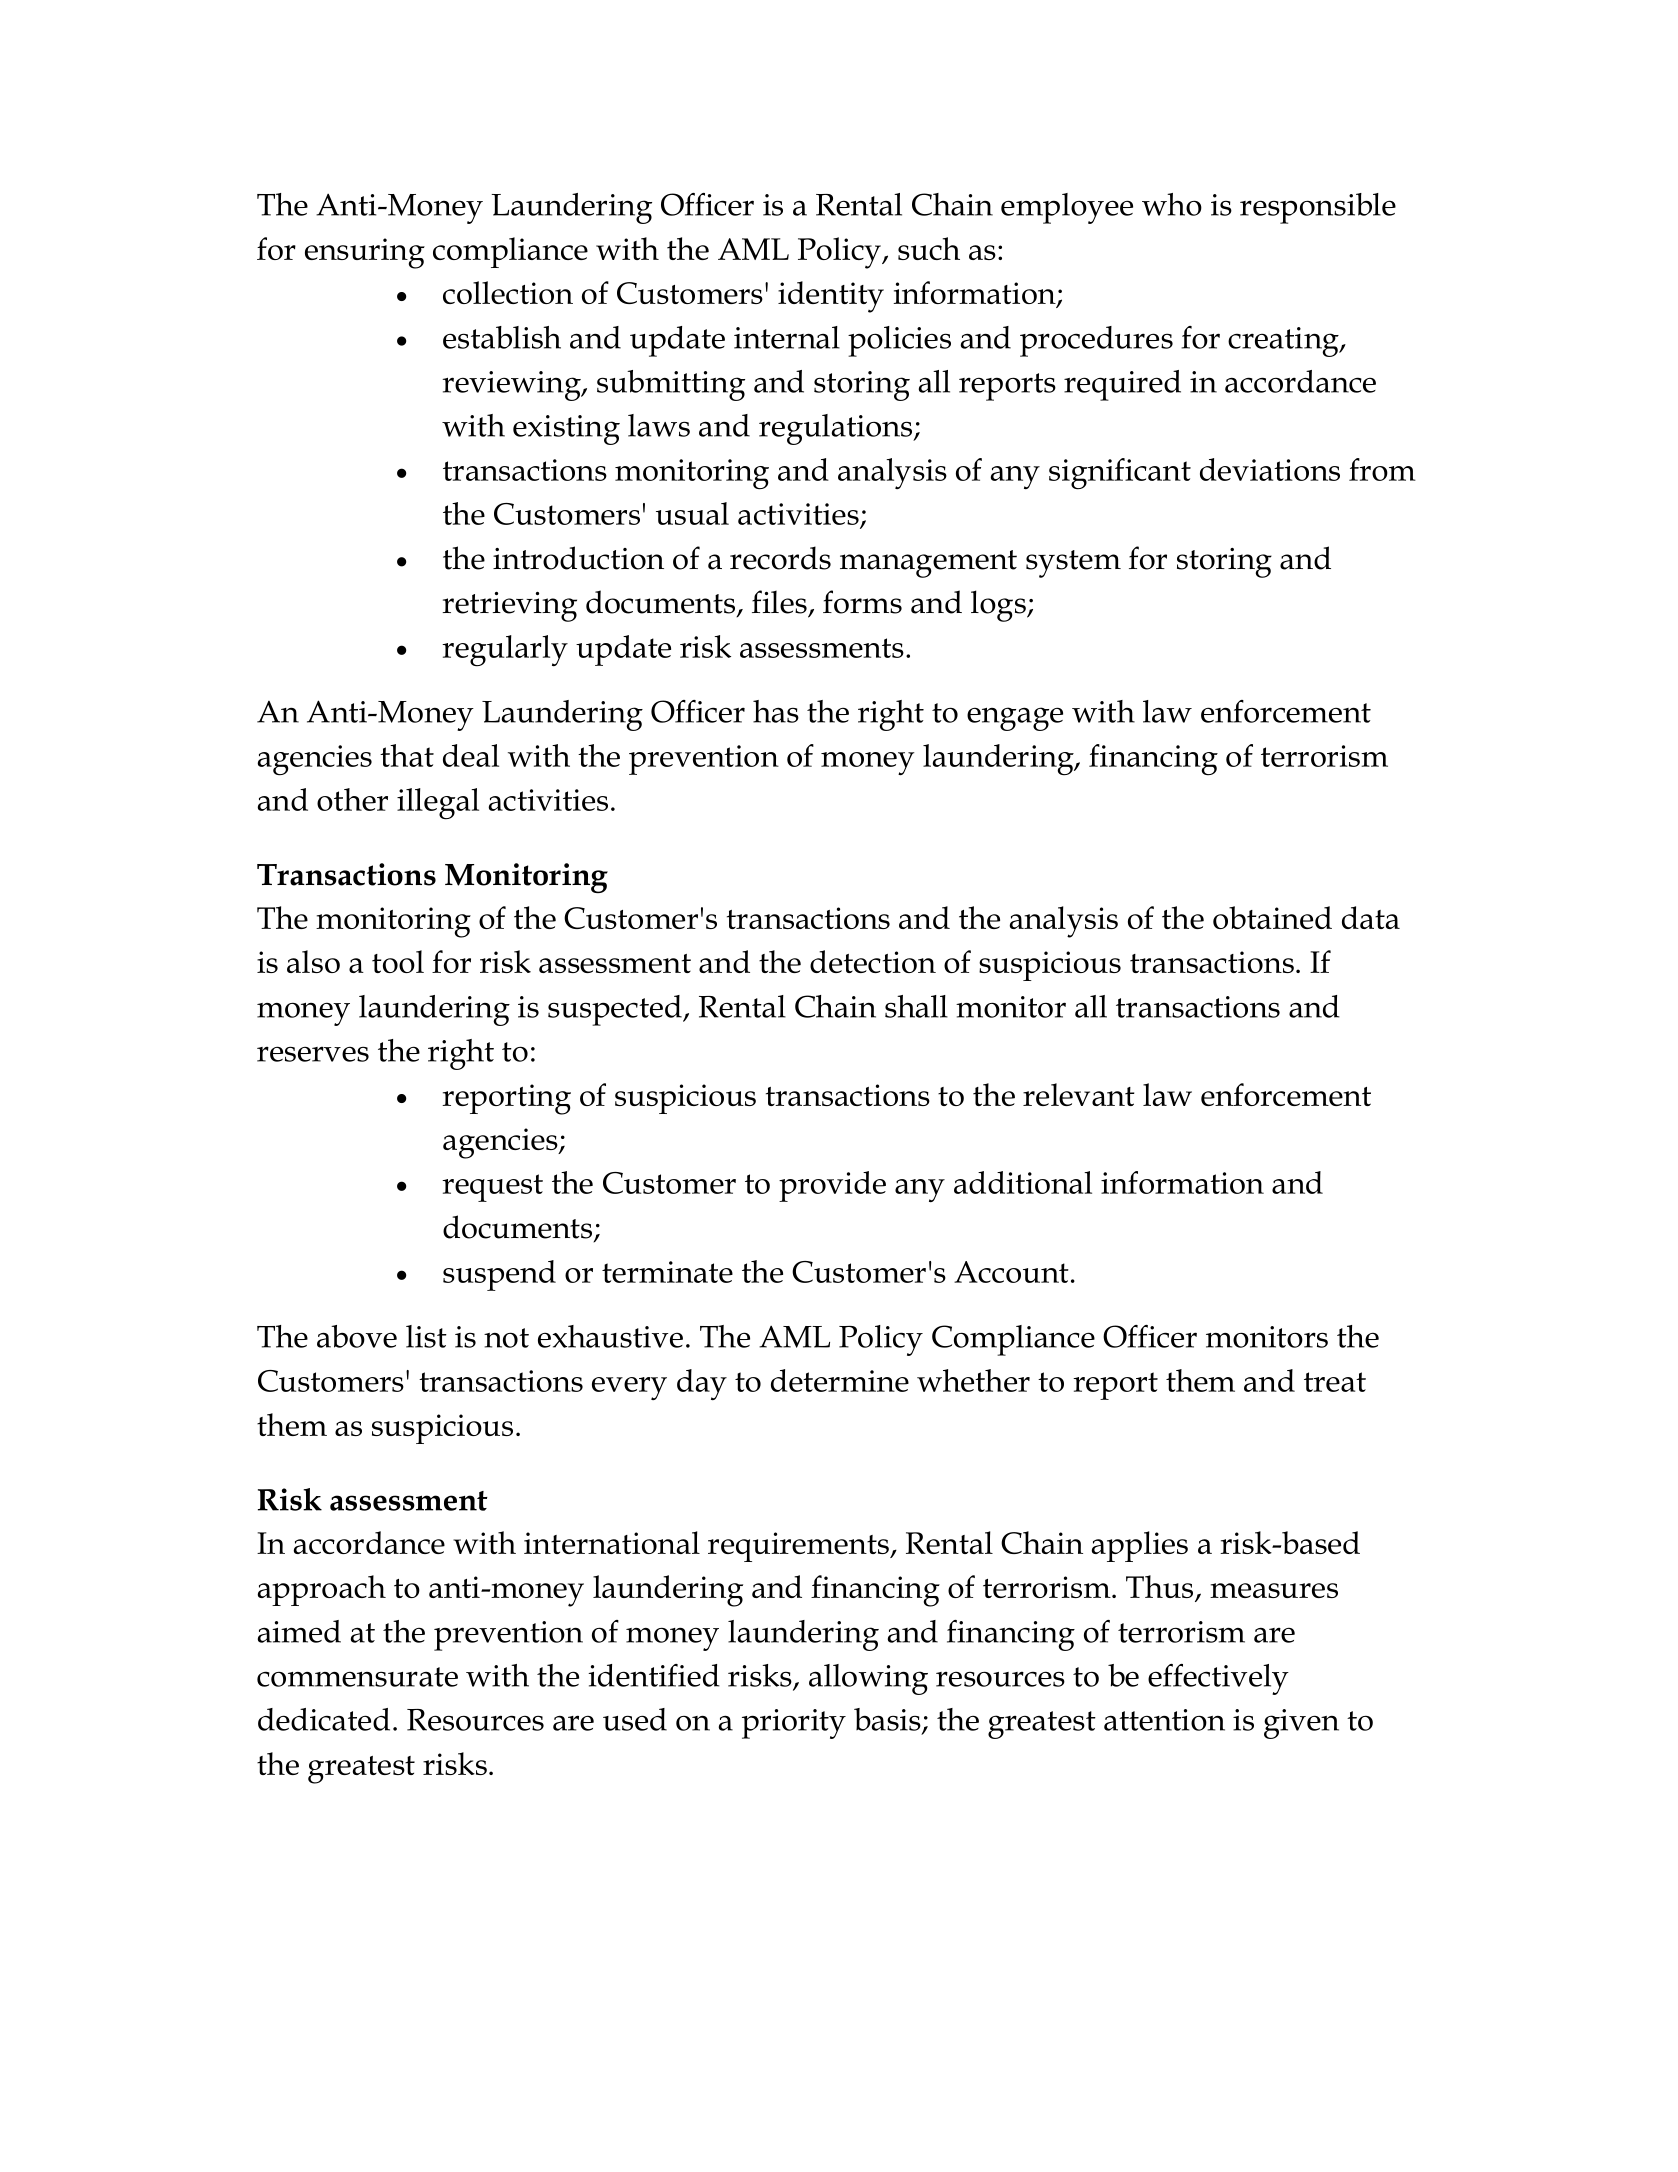 The width and height of the image is (1678, 2172). I want to click on has, so click(776, 711).
